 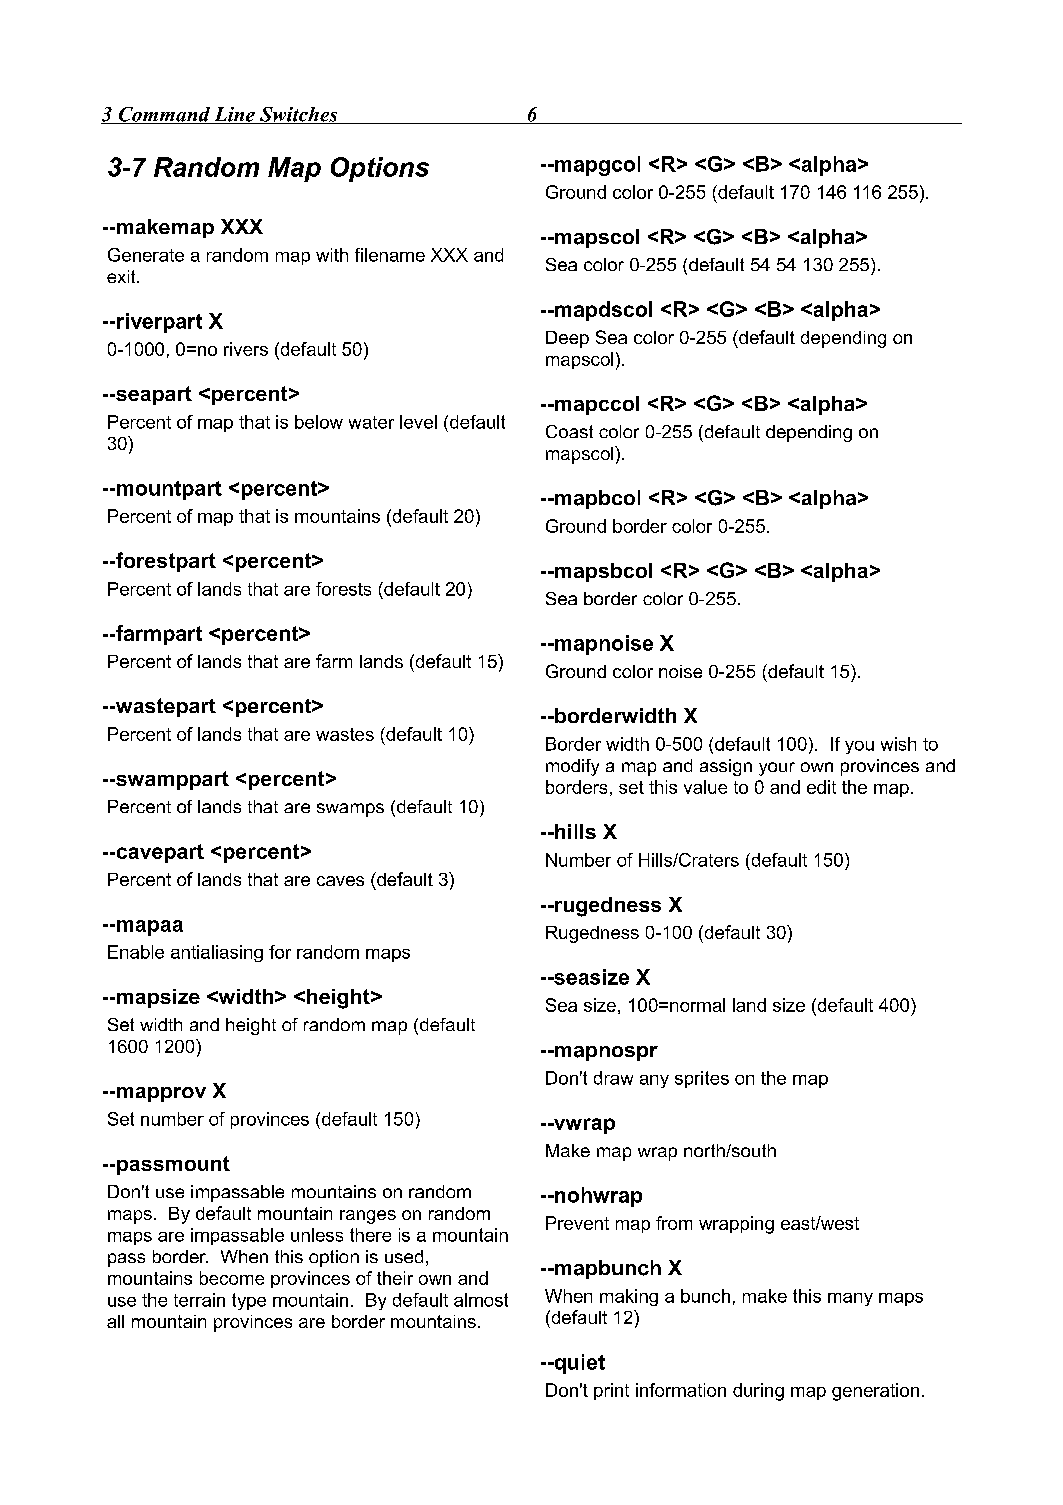 What do you see at coordinates (777, 769) in the document?
I see `your` at bounding box center [777, 769].
